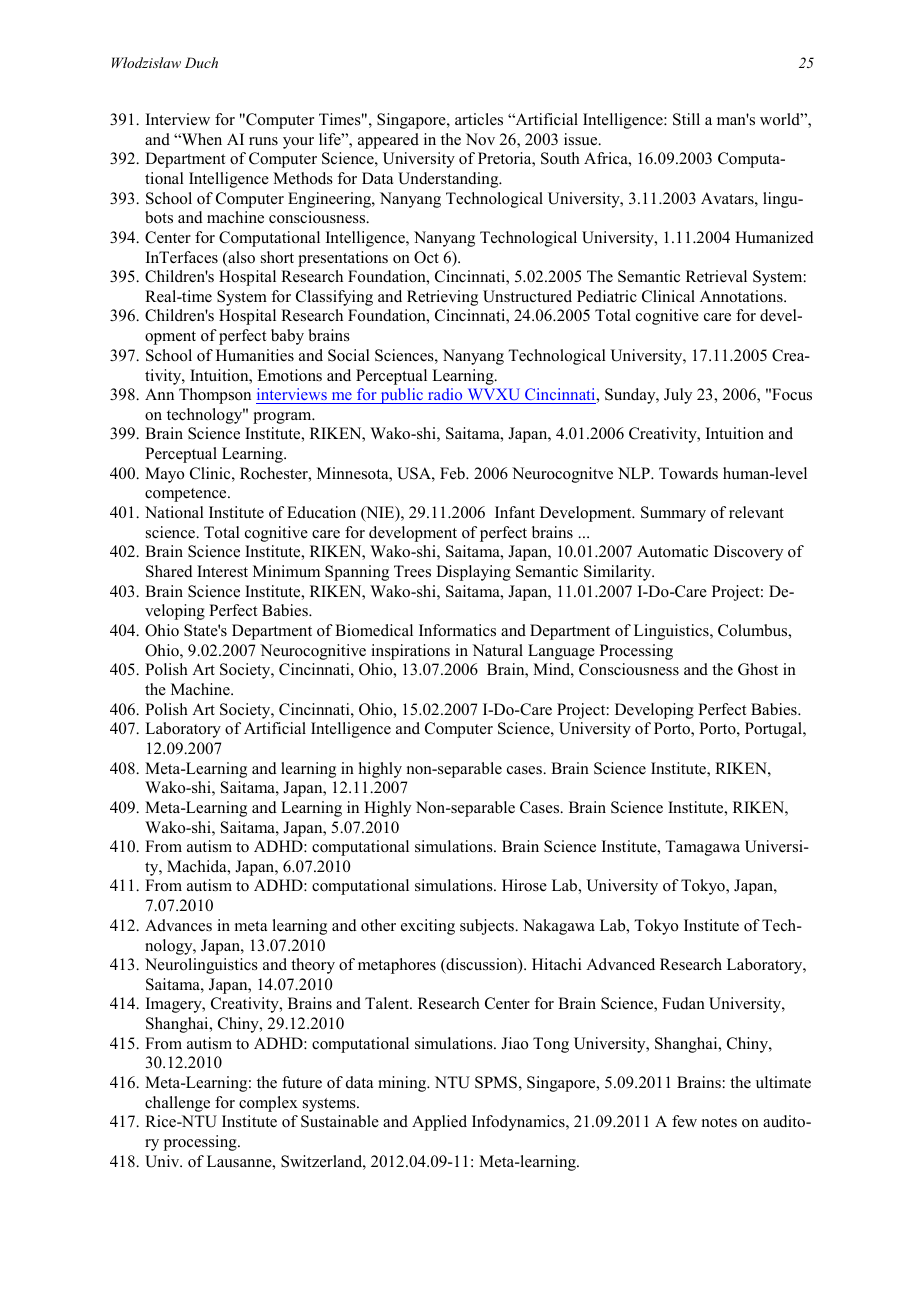 This document has height=1308, width=924. I want to click on Feb, so click(453, 473).
